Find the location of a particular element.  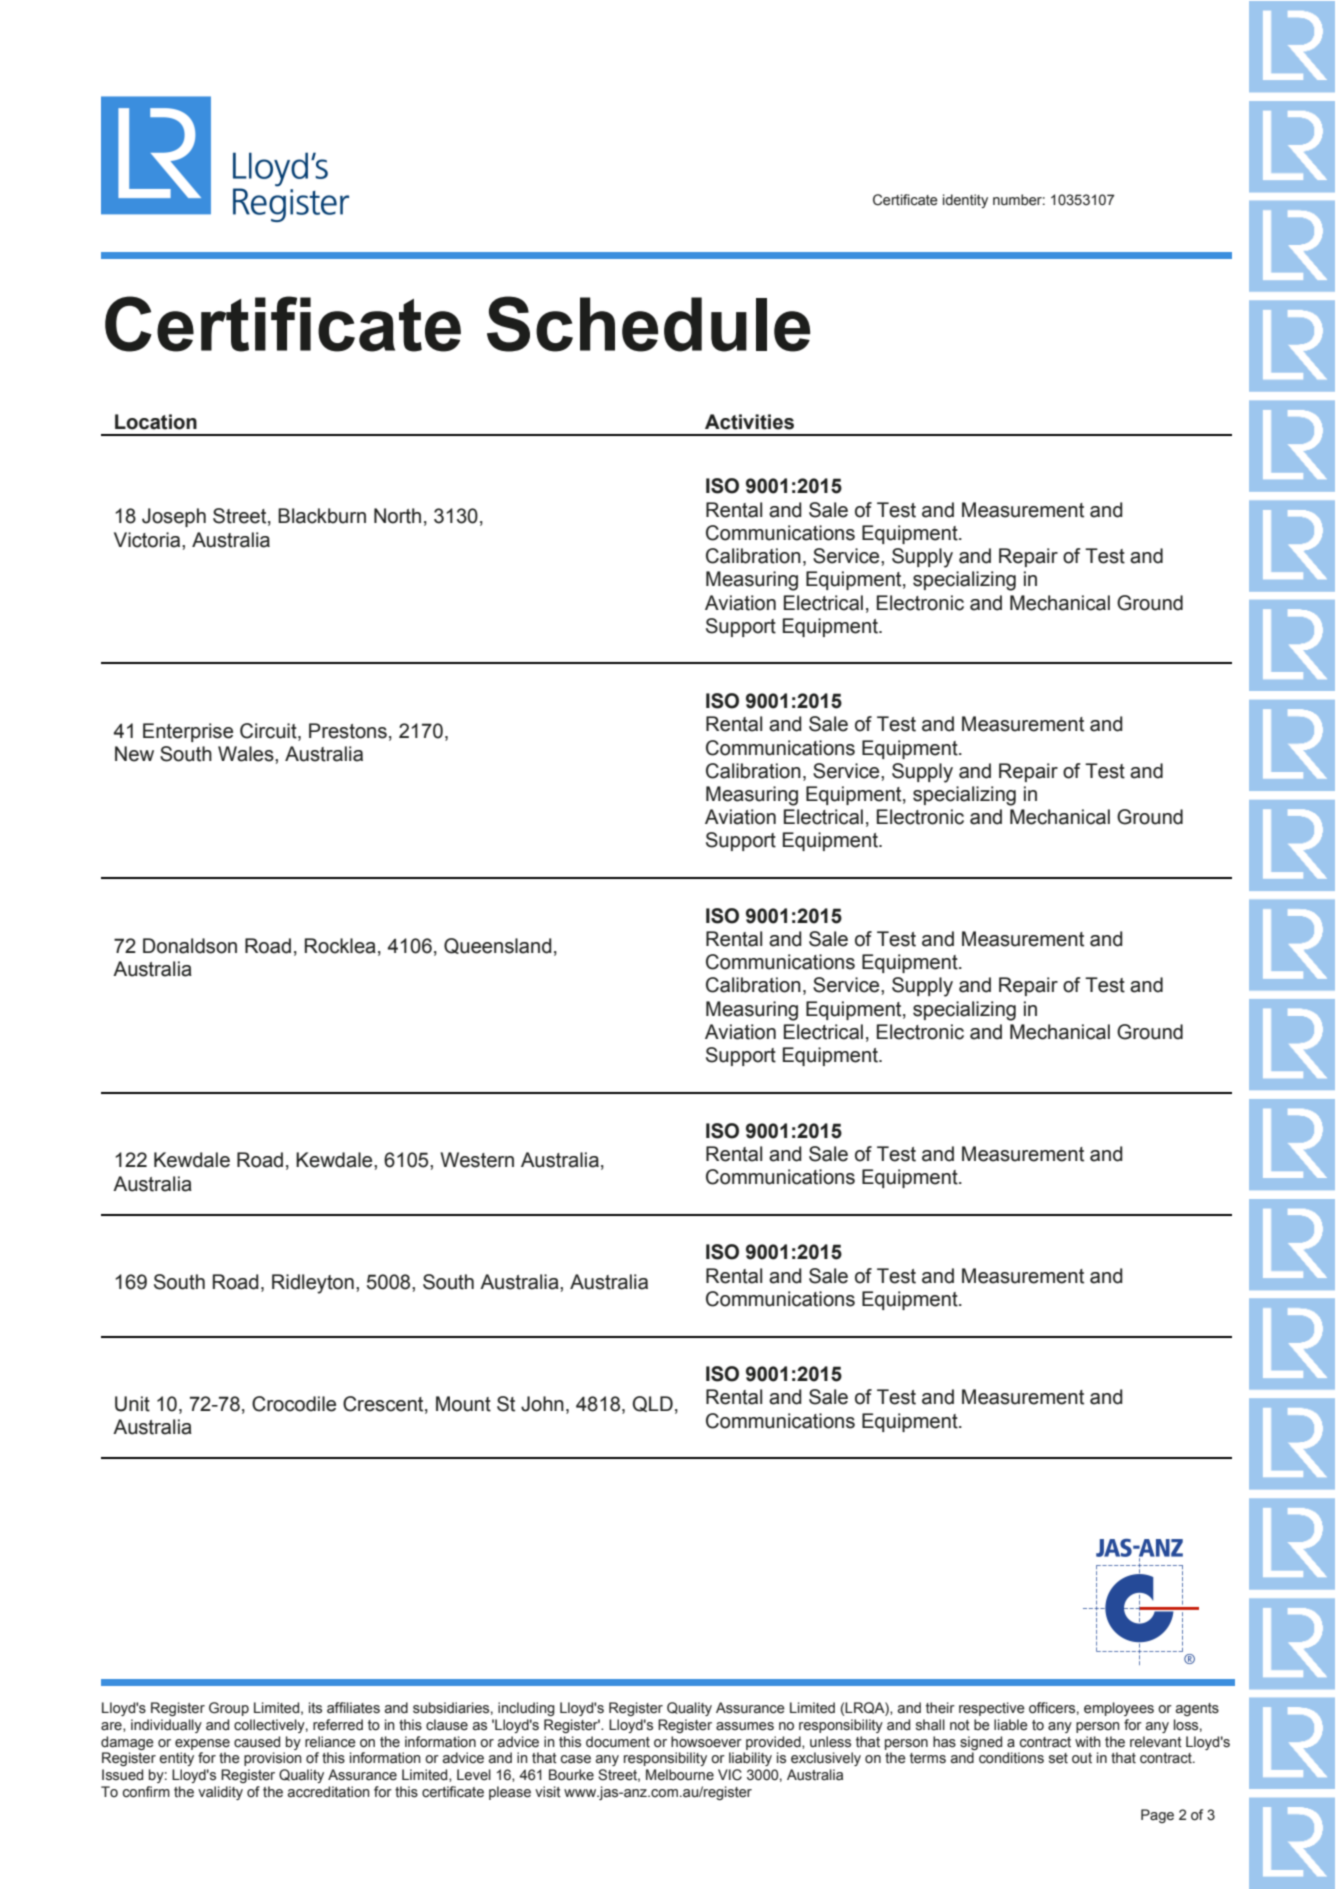

Activities is located at coordinates (749, 422).
